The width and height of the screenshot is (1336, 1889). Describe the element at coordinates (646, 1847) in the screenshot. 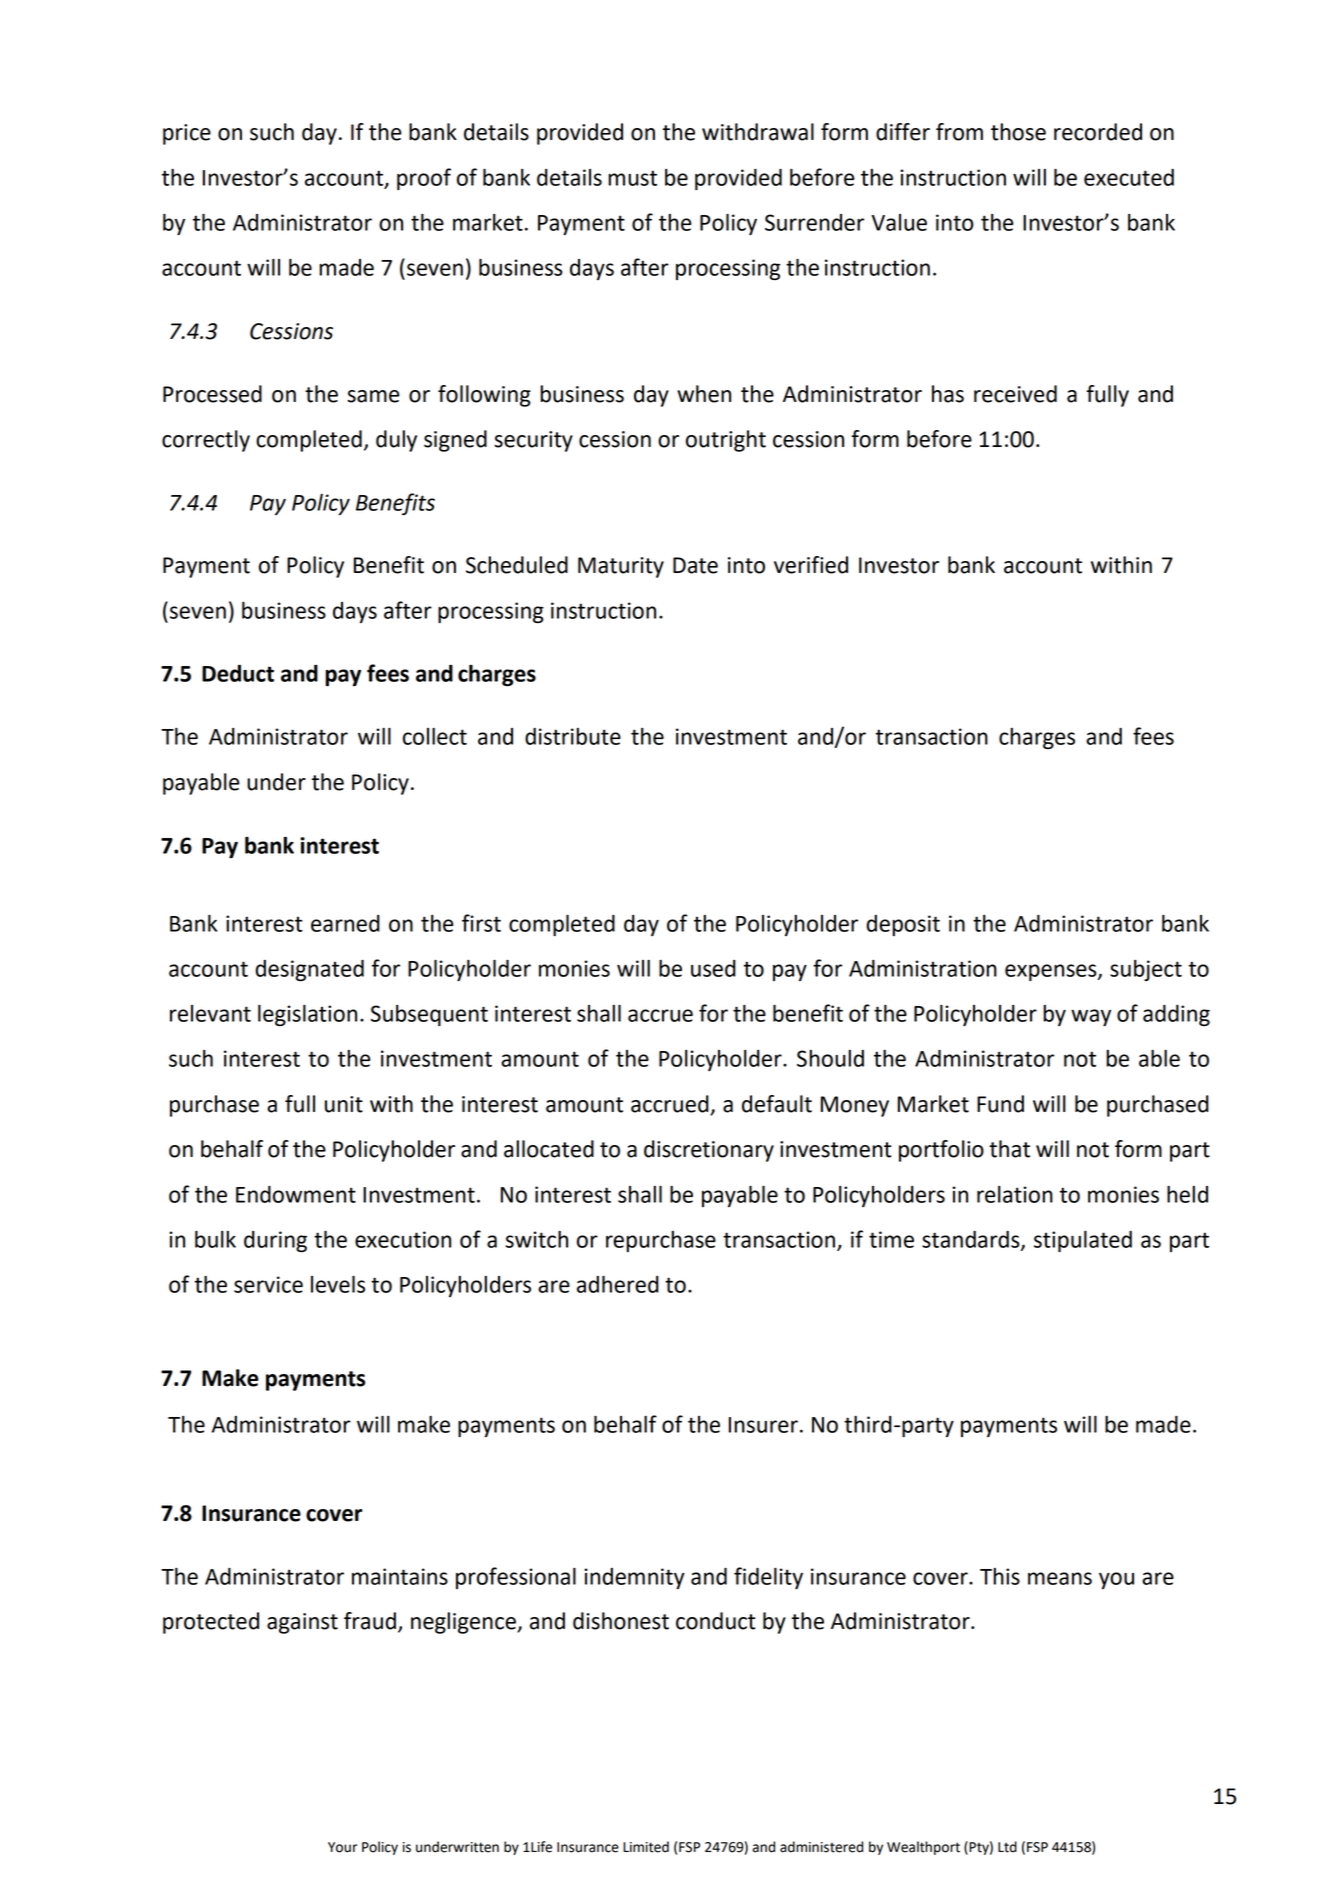

I see `Limited` at that location.
